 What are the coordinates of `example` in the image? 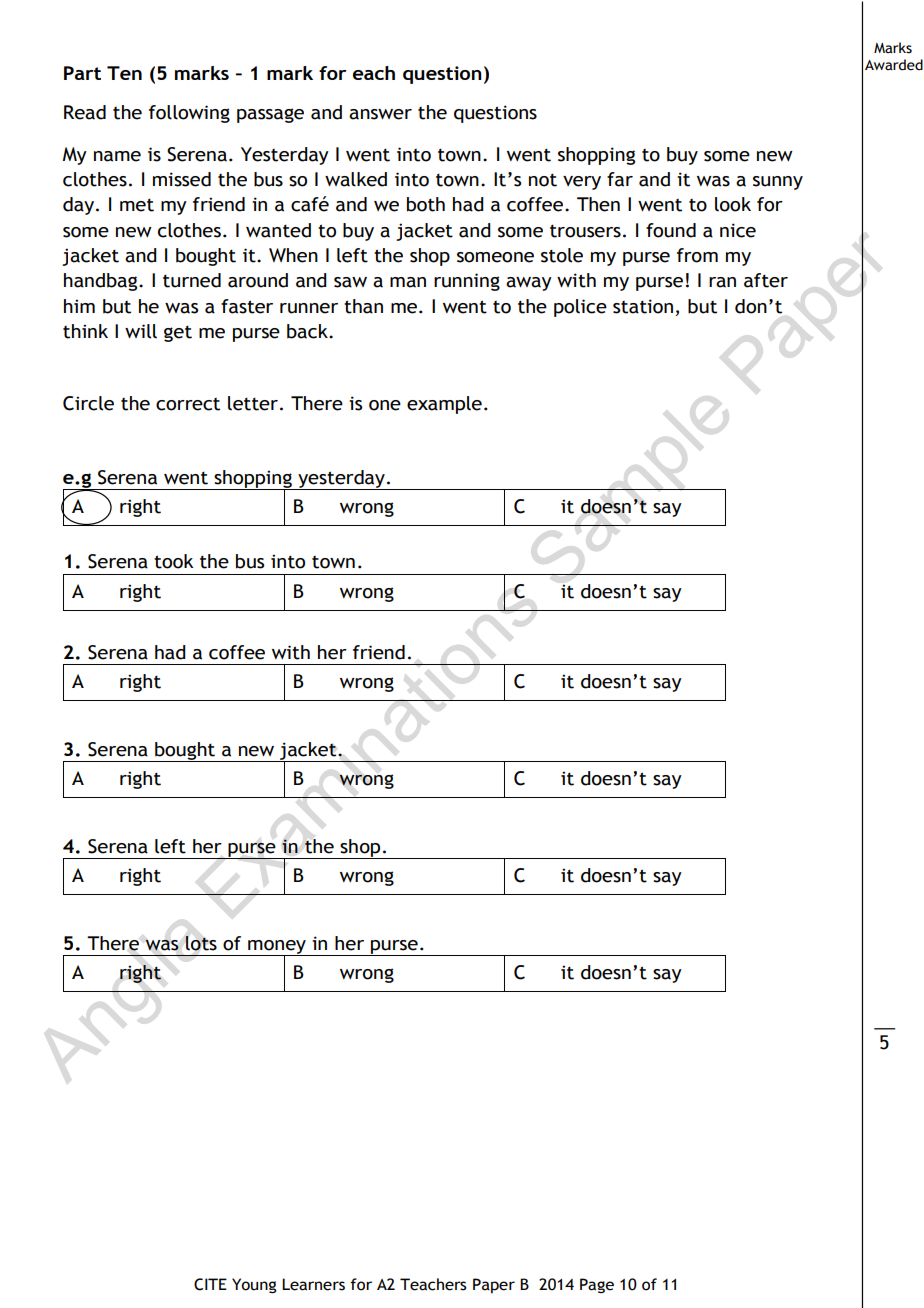 It's located at (444, 405).
